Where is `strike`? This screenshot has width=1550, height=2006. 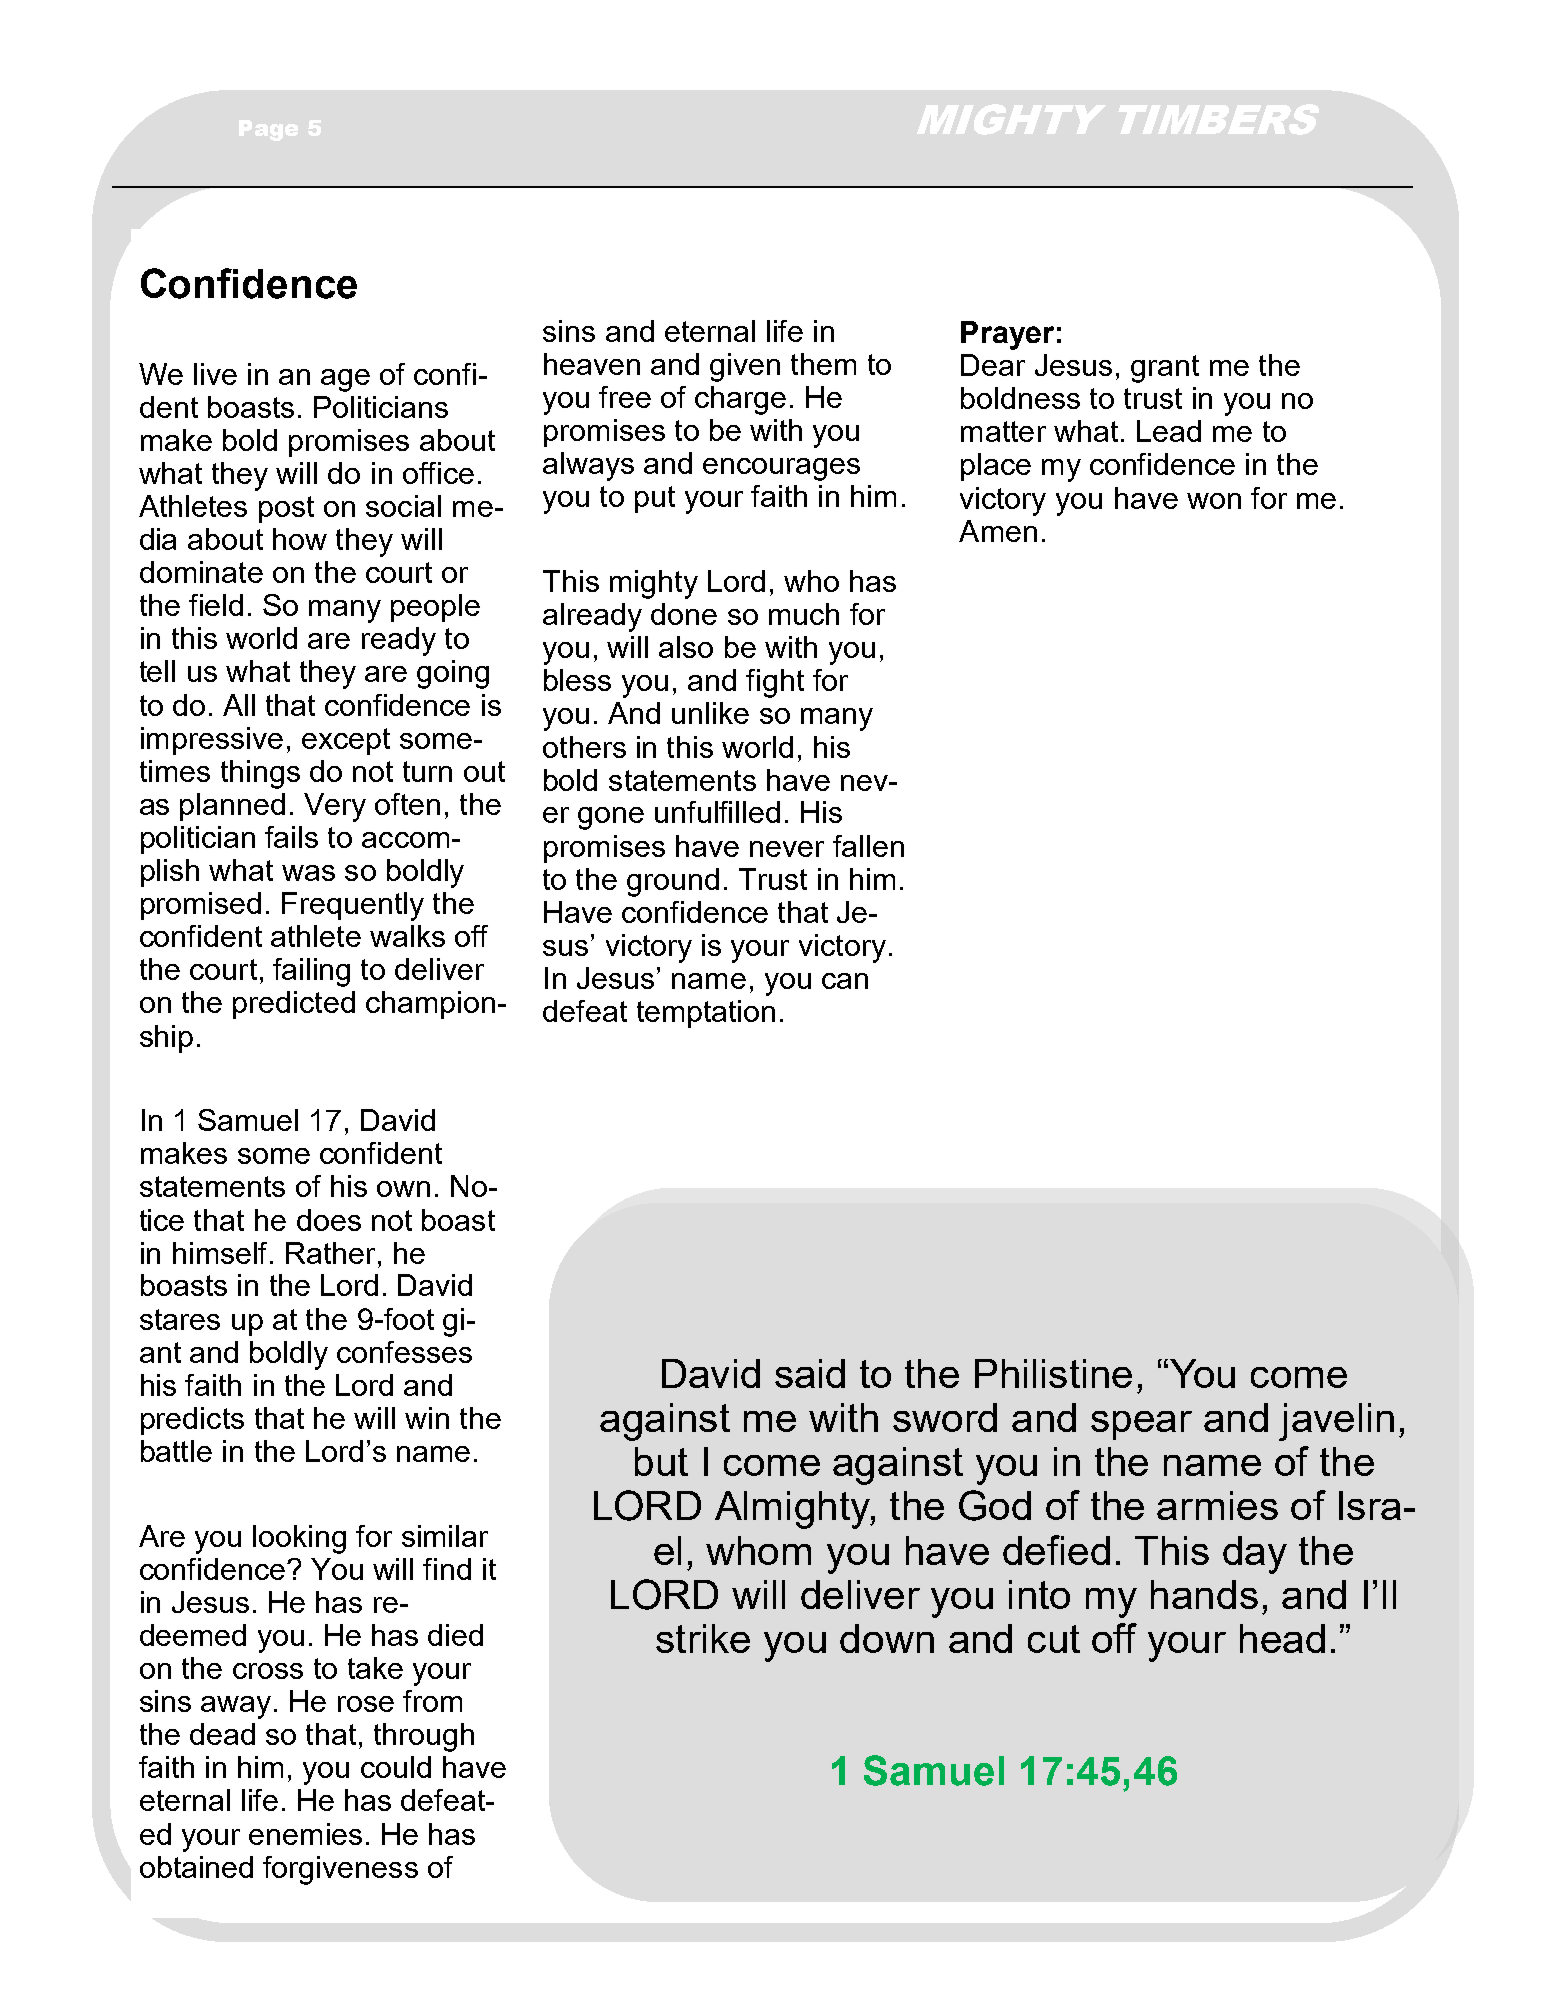
strike is located at coordinates (703, 1638).
